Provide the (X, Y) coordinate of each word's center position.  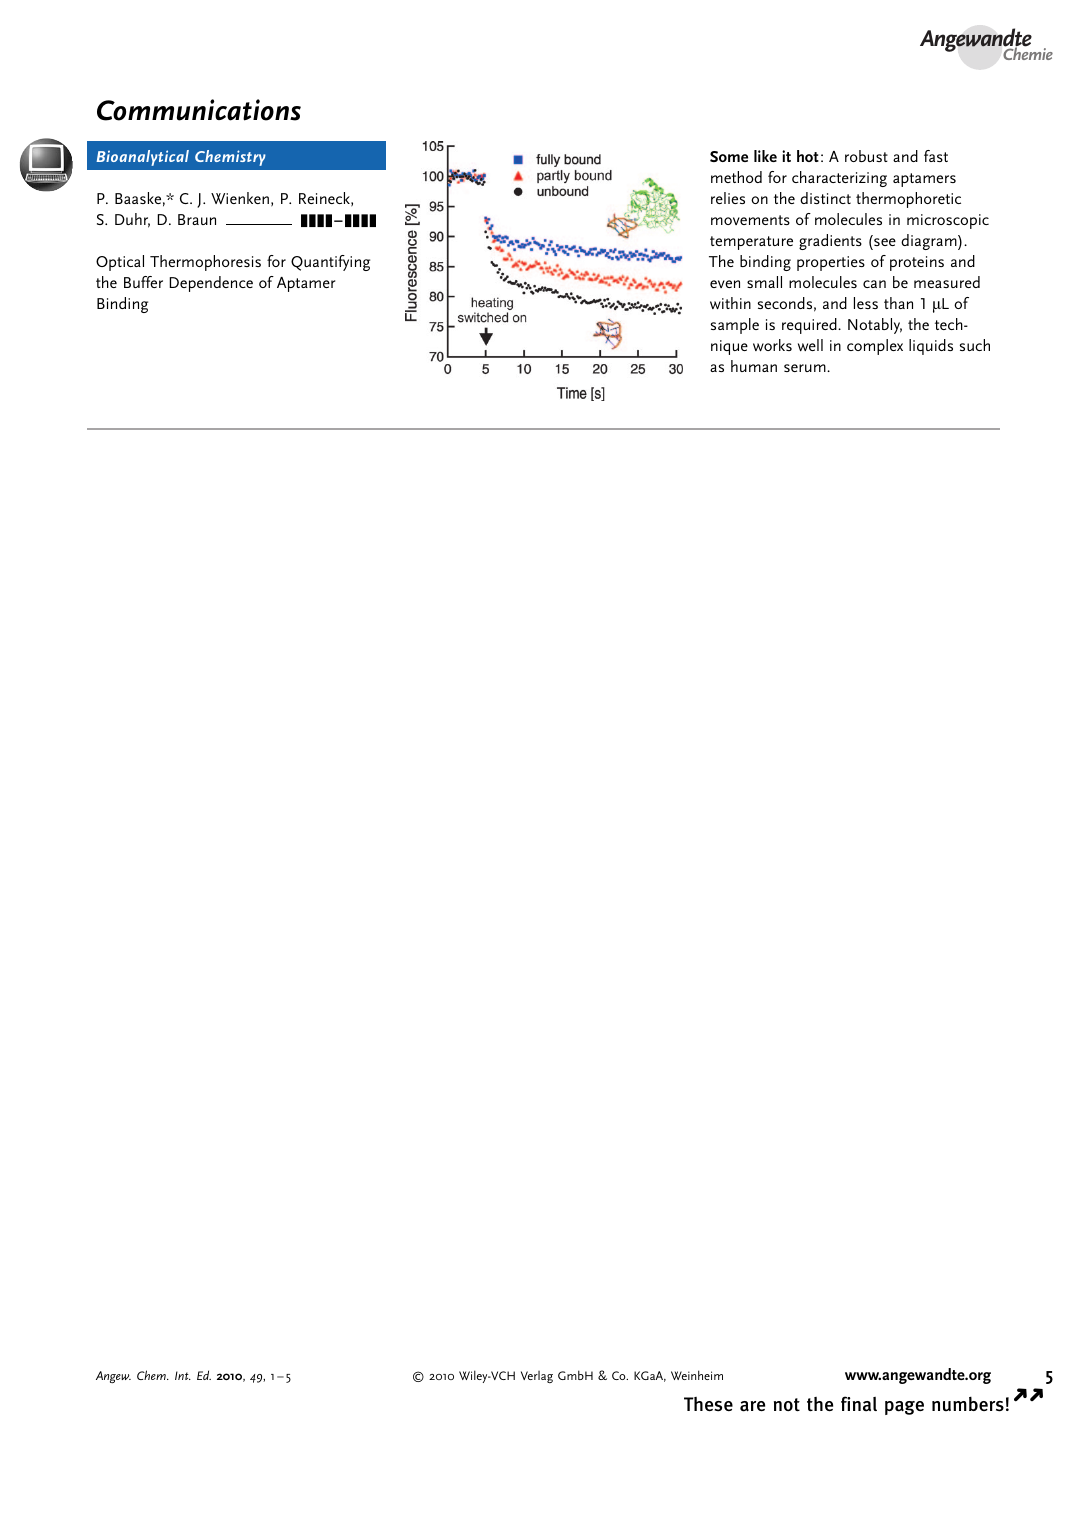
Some (729, 156)
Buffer (143, 282)
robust (866, 156)
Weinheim (697, 1375)
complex (875, 347)
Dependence (211, 284)
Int (183, 1375)
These (708, 1404)
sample (735, 326)
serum (806, 368)
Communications (199, 110)
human (754, 366)
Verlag (537, 1377)
